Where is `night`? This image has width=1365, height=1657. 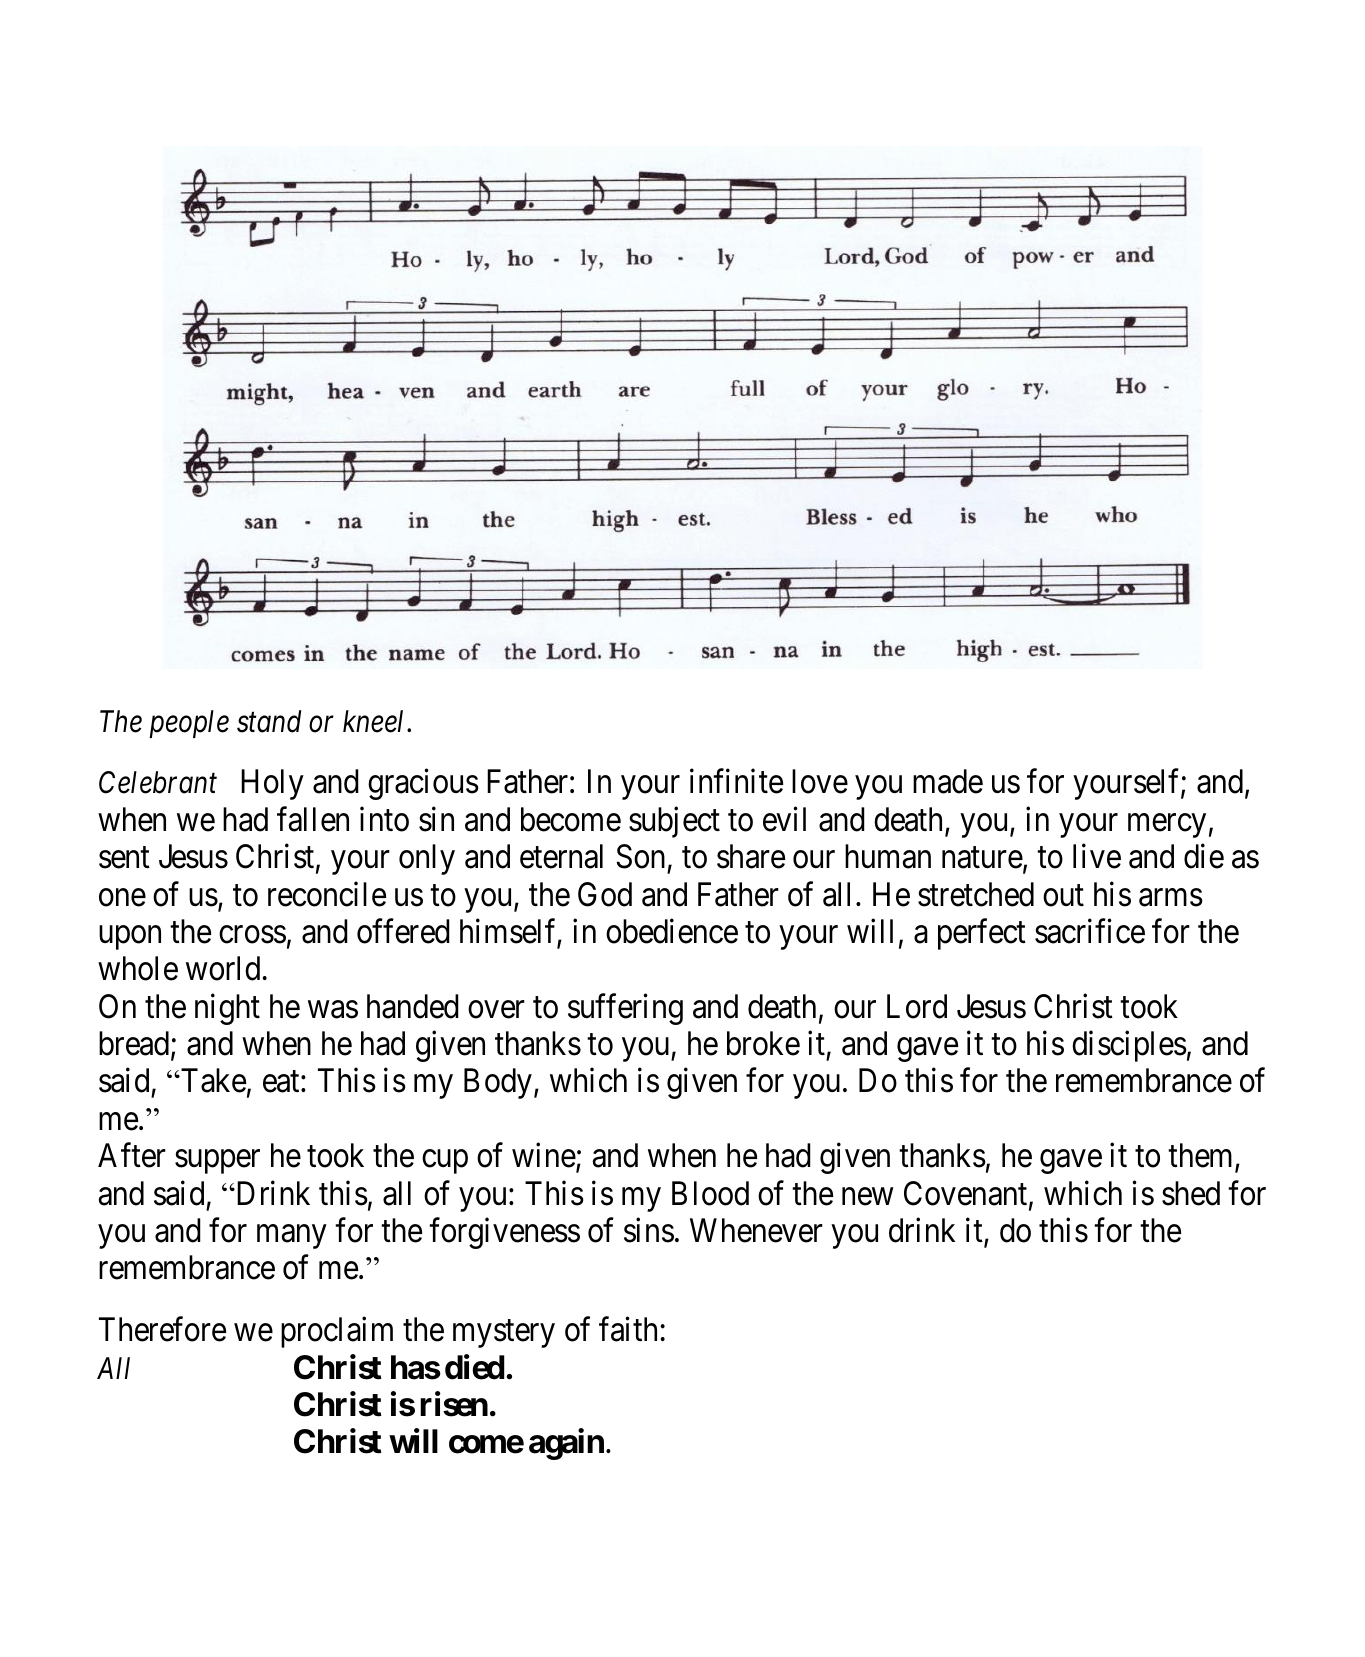 night is located at coordinates (227, 1009).
